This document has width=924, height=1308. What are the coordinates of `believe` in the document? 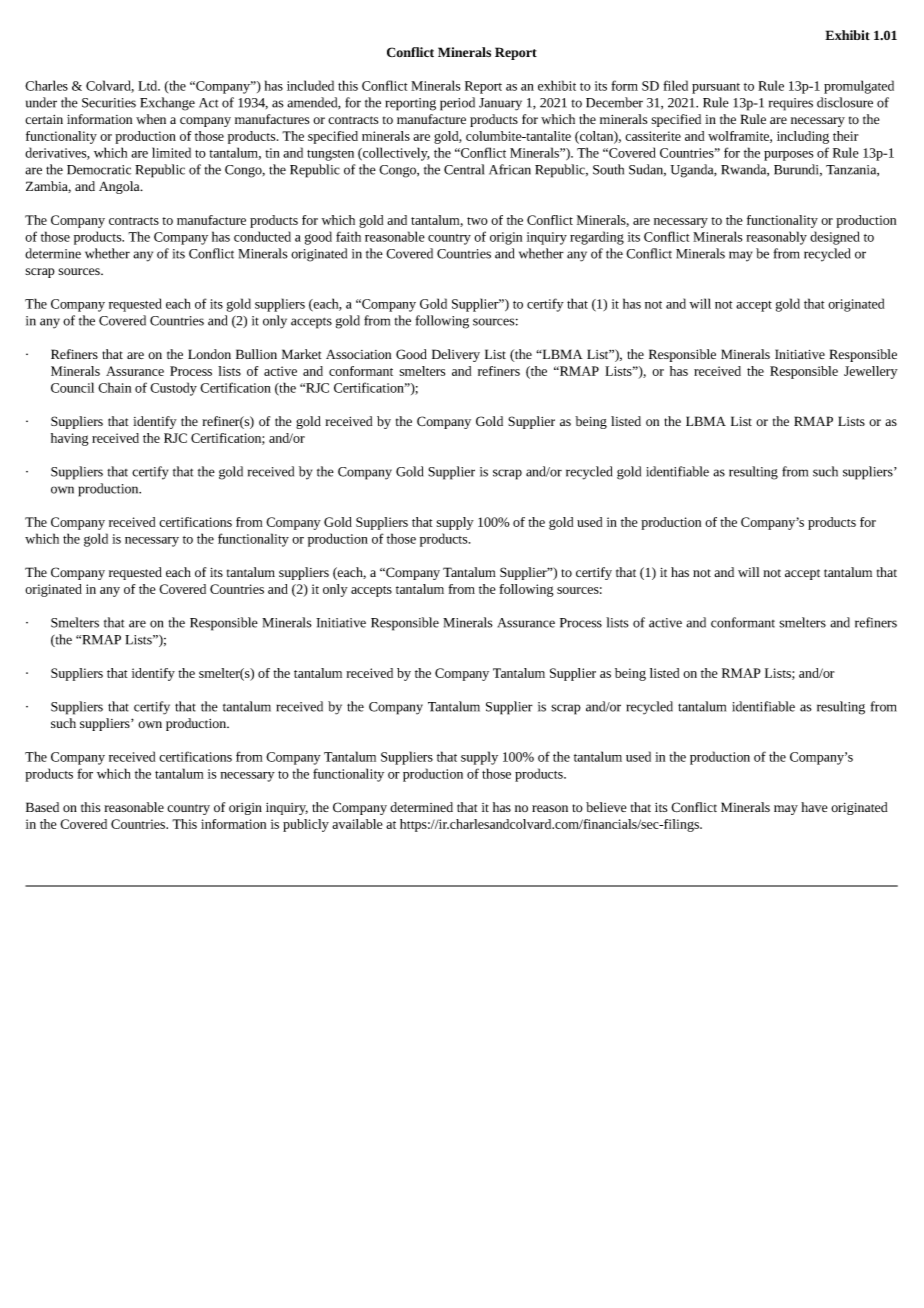 It's located at (606, 807).
